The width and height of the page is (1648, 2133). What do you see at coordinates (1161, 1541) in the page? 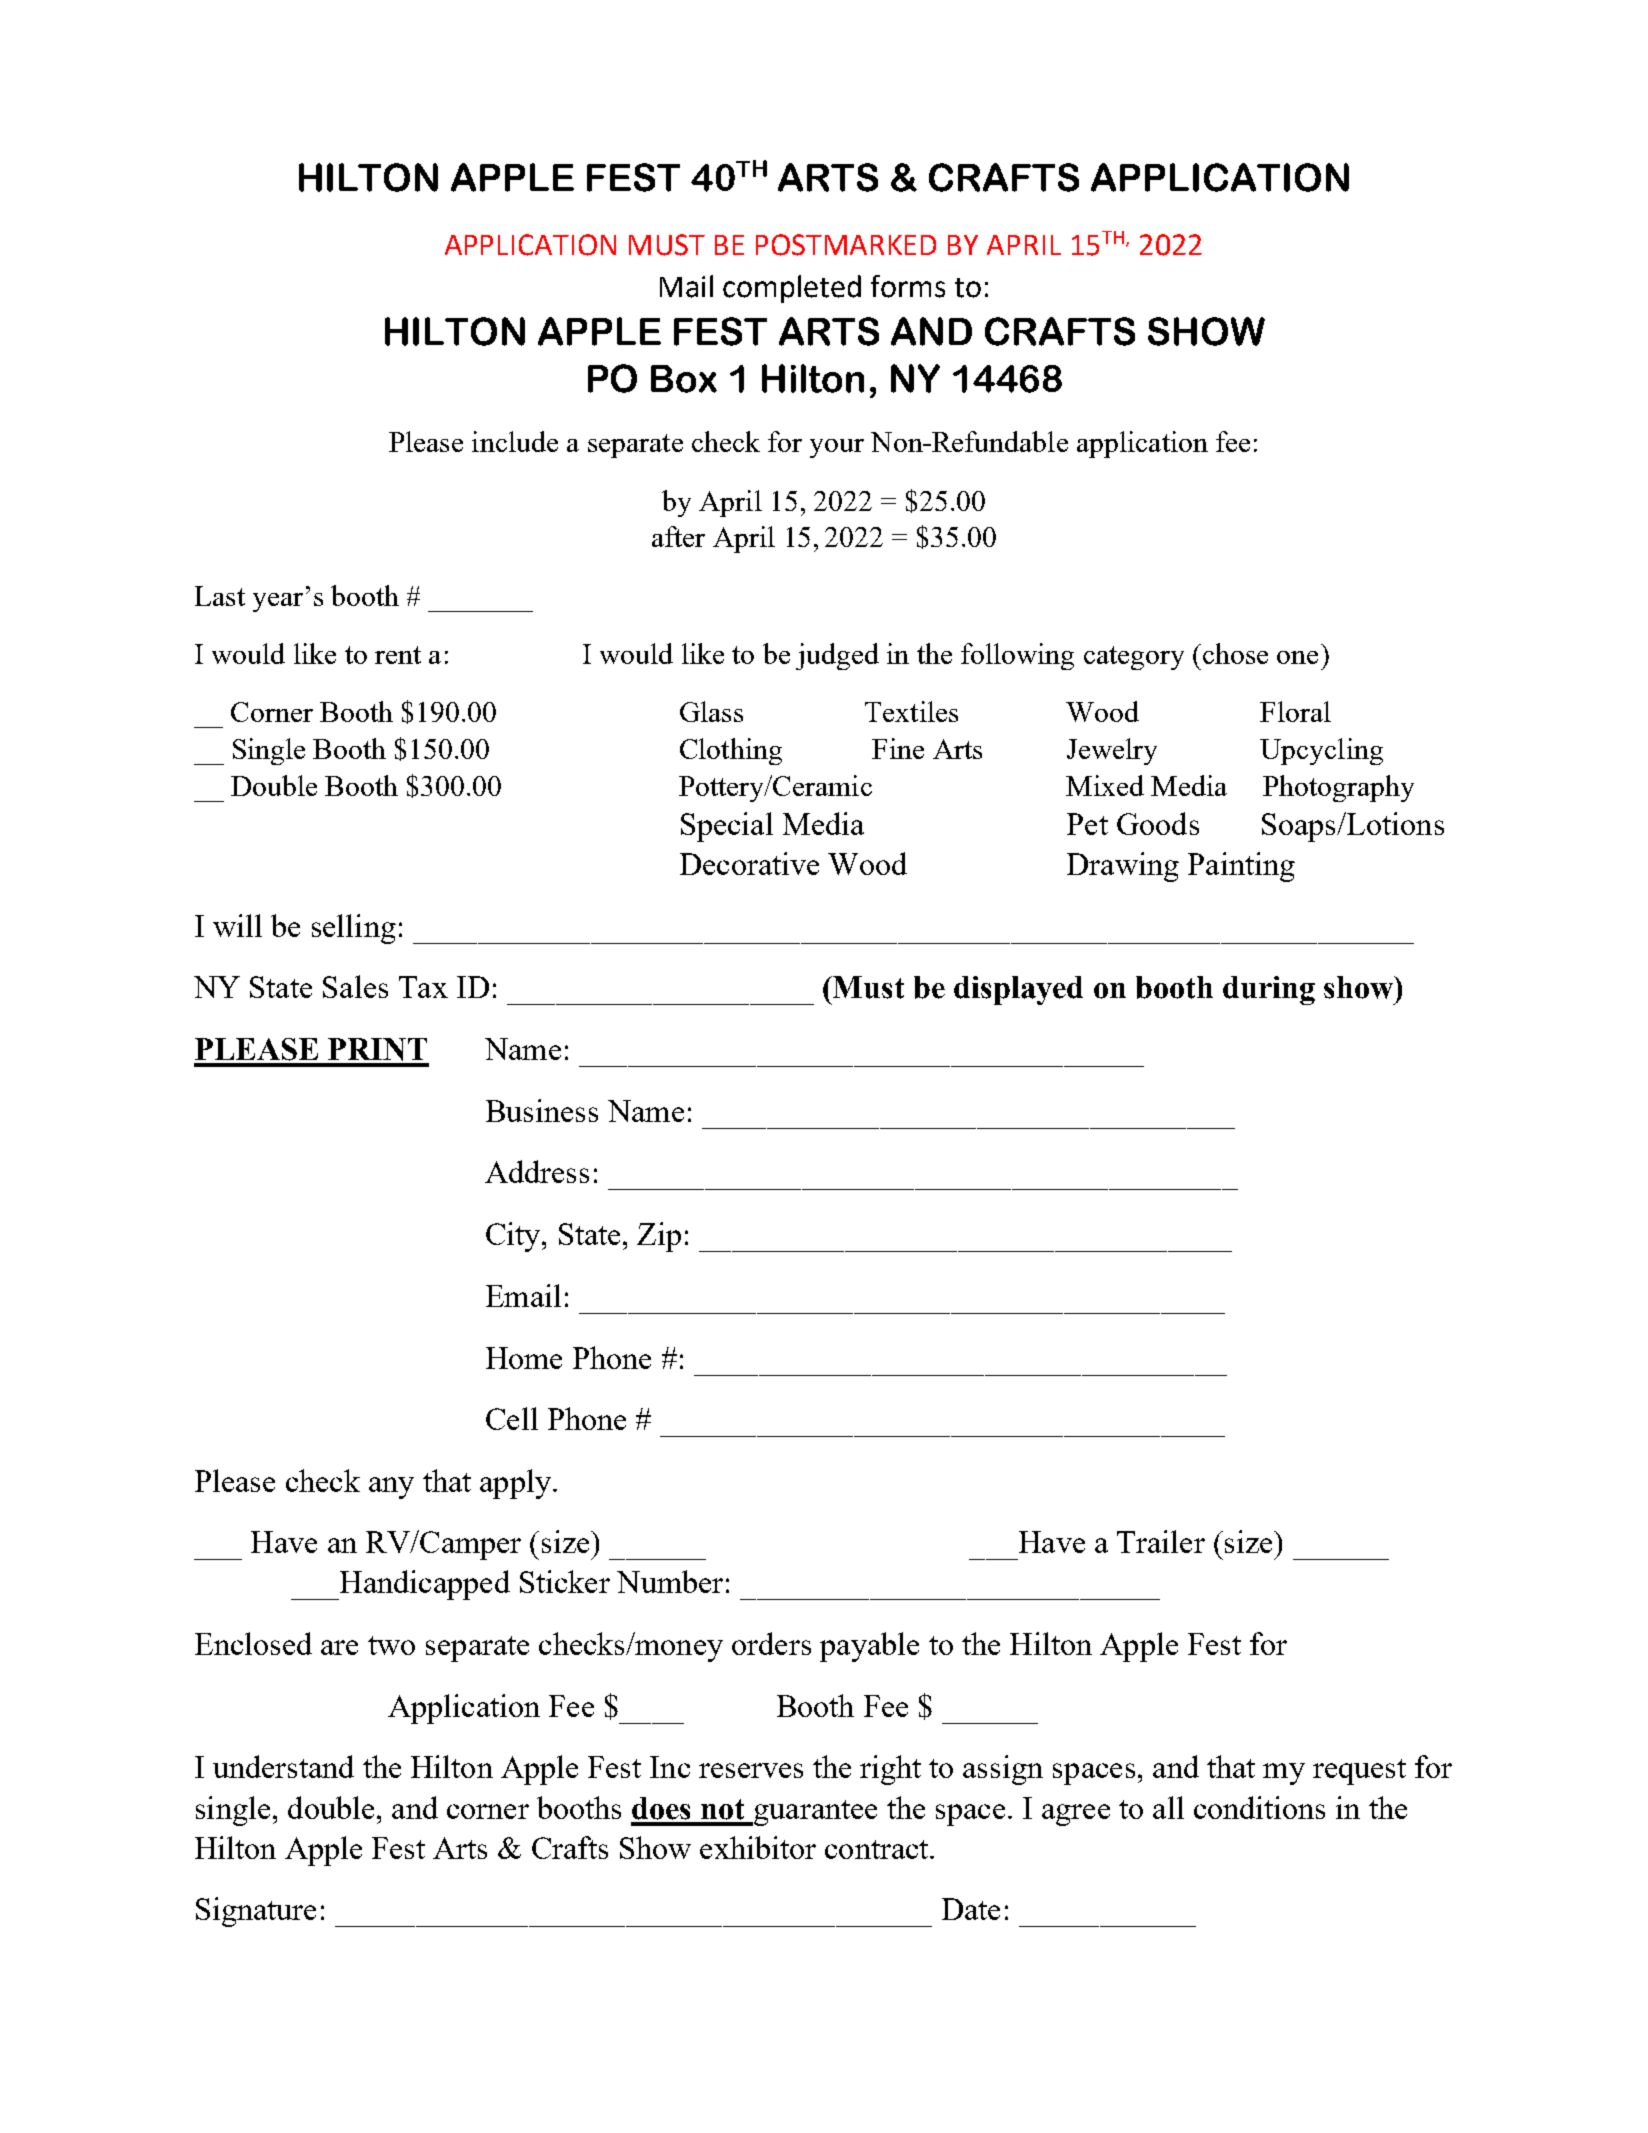
I see `Trailer` at bounding box center [1161, 1541].
